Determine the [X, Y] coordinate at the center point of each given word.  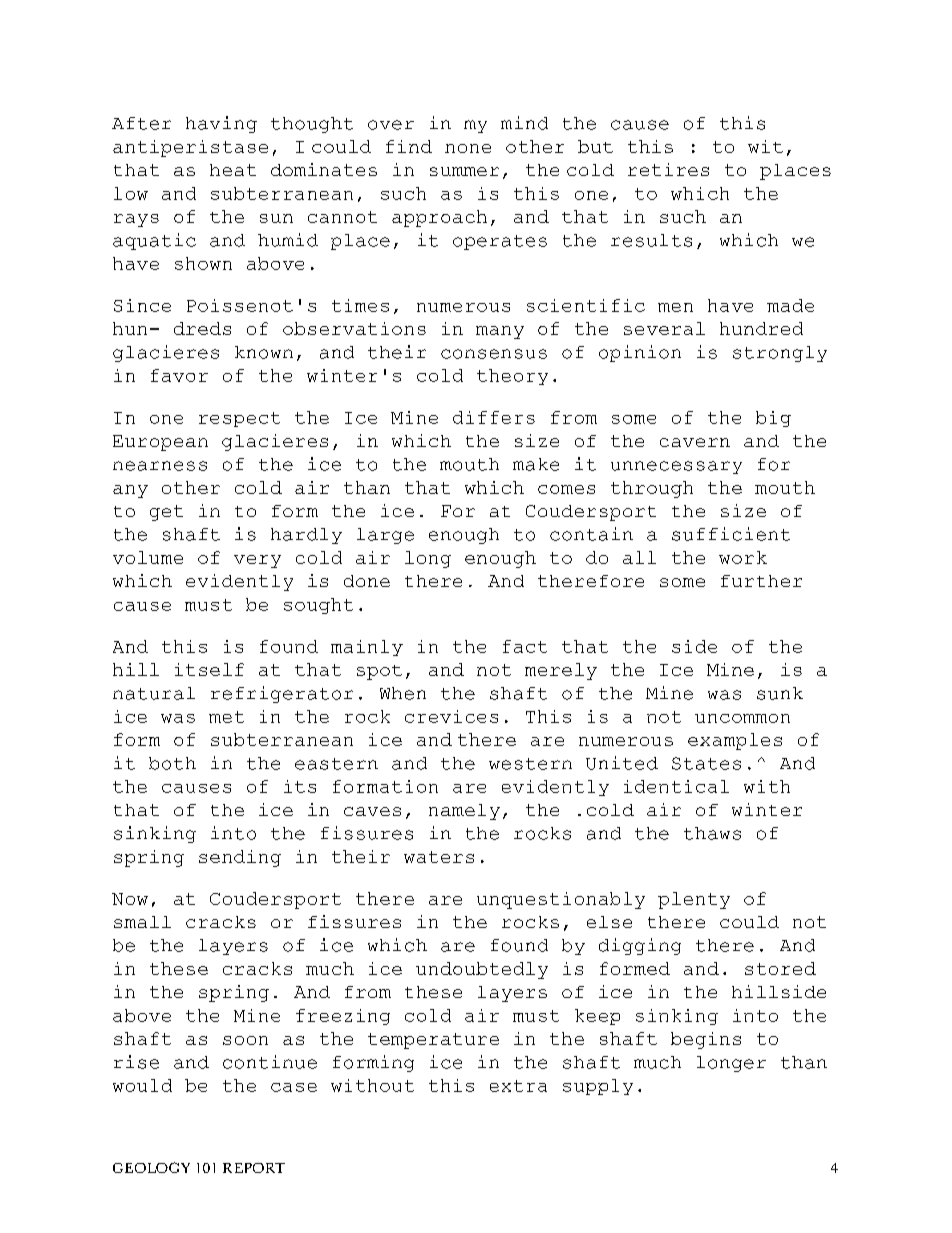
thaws [712, 833]
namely [464, 812]
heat [233, 170]
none [468, 148]
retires [668, 169]
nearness [160, 466]
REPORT [254, 1168]
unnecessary [676, 467]
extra [518, 1086]
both [172, 763]
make [536, 464]
